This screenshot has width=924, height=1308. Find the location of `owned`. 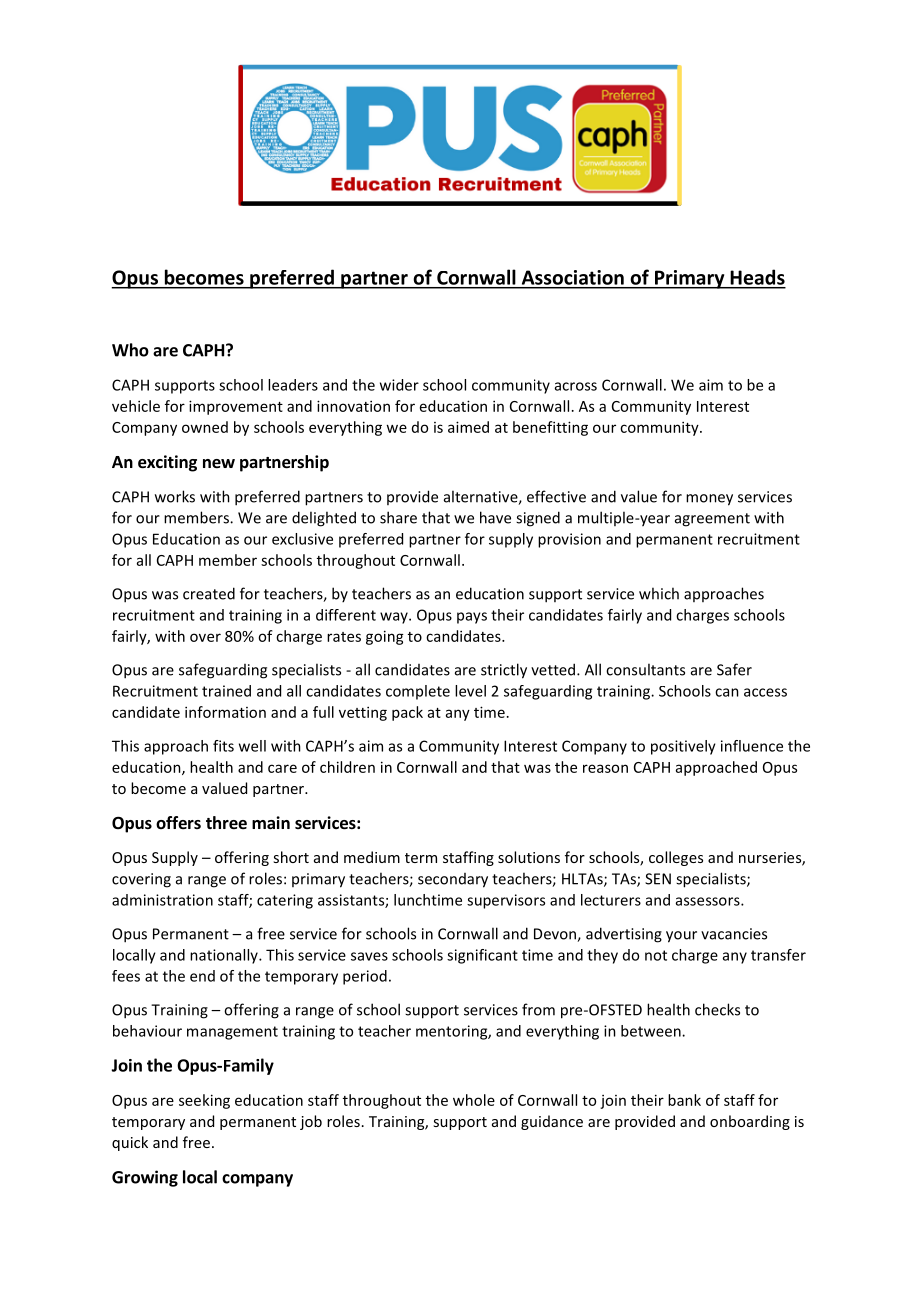

owned is located at coordinates (205, 427).
